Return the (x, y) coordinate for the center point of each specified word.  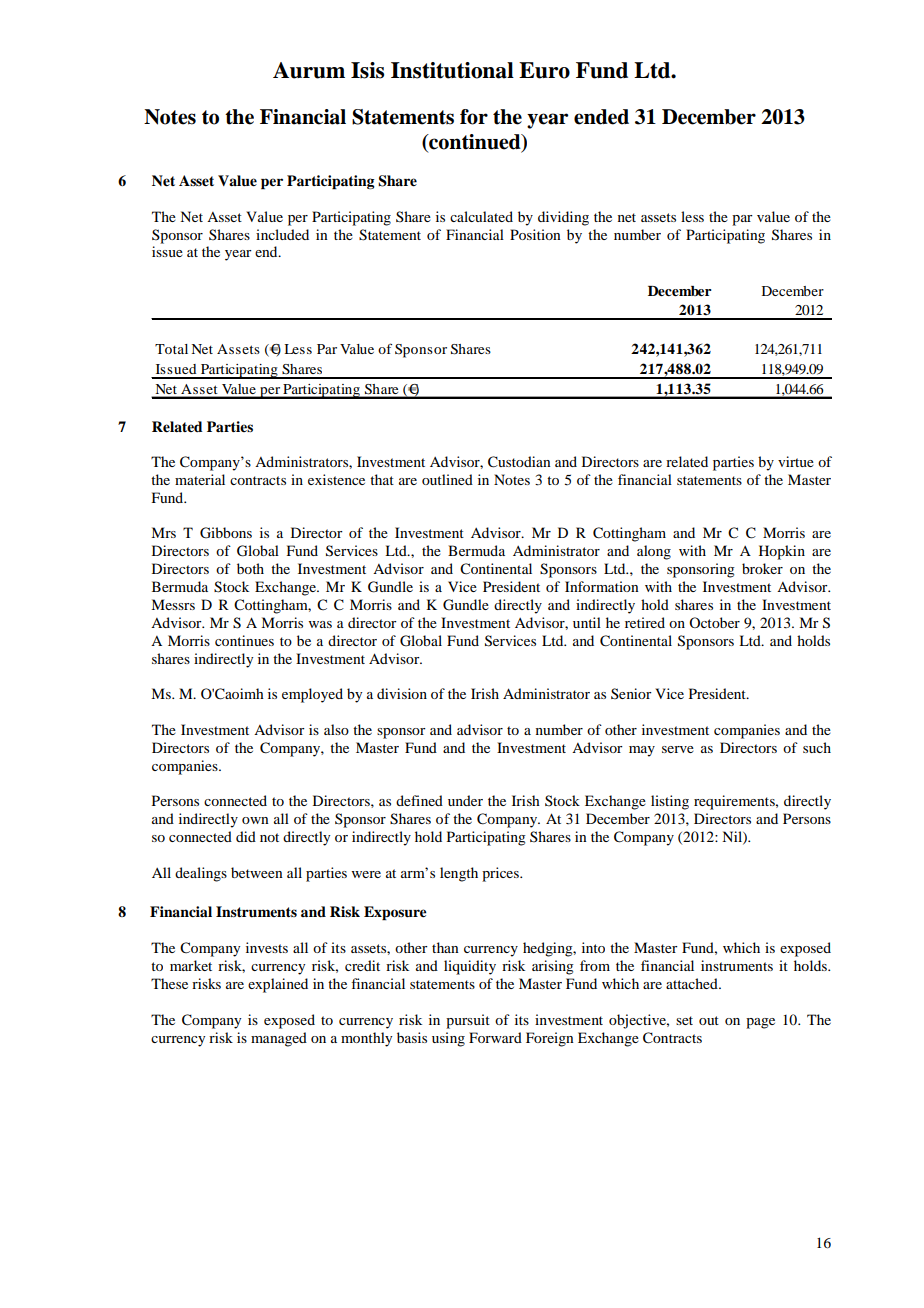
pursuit (468, 1021)
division (402, 693)
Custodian (519, 462)
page (760, 1023)
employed (312, 695)
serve (678, 749)
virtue (796, 461)
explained (278, 985)
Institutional (452, 70)
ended (601, 117)
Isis (367, 70)
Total (171, 349)
